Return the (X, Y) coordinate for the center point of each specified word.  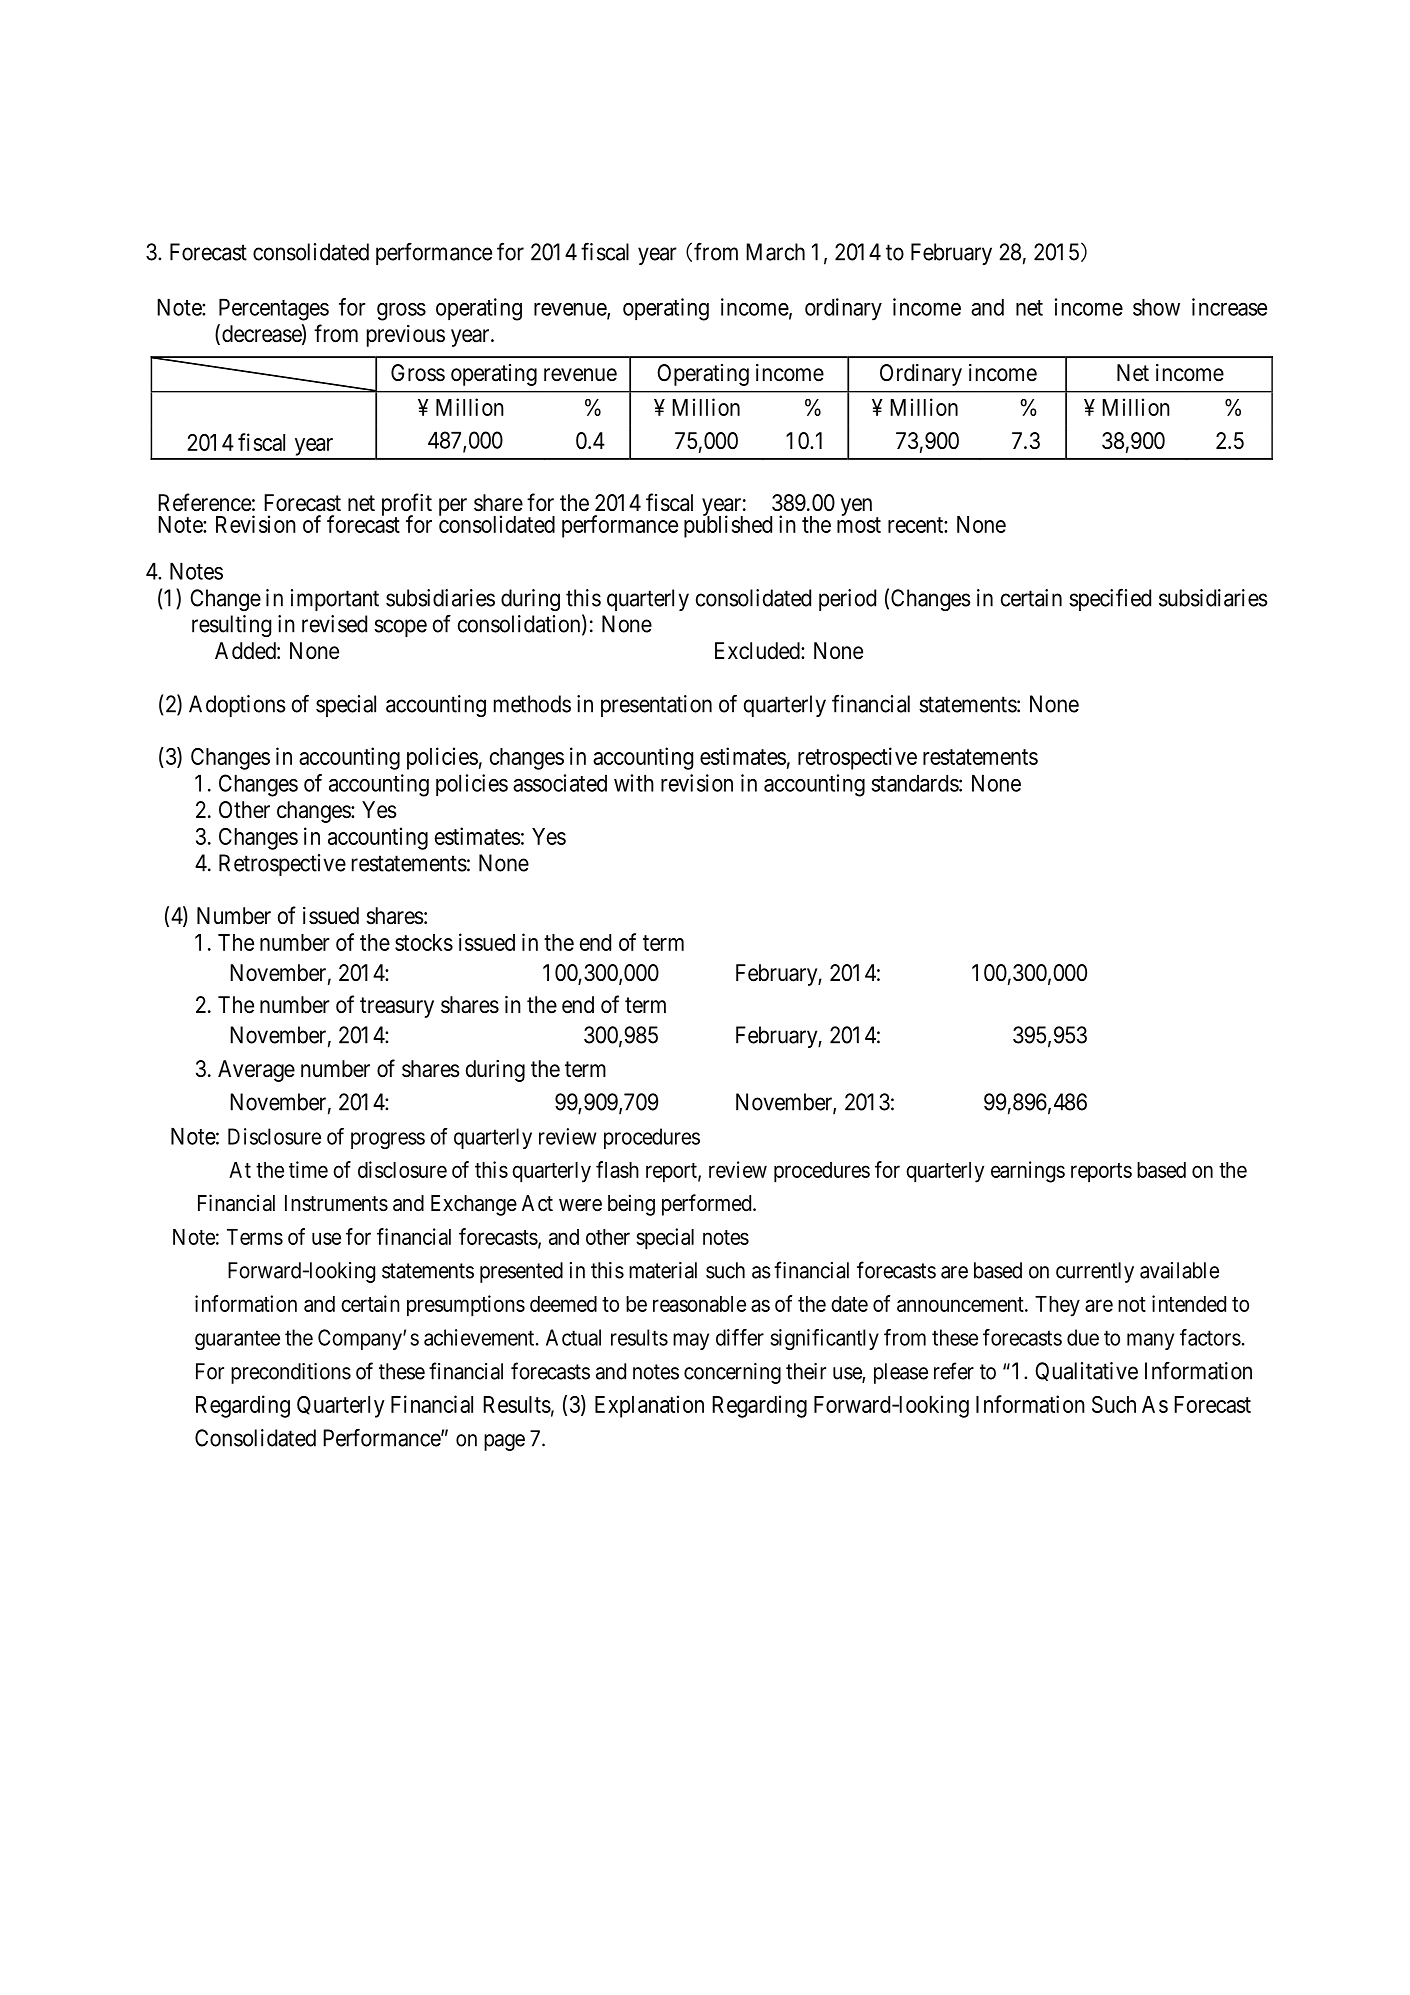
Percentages (274, 309)
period (847, 600)
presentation (656, 706)
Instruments (336, 1203)
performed (708, 1205)
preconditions (291, 1373)
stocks (424, 942)
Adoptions (237, 706)
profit (407, 505)
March (775, 252)
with (634, 783)
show (1156, 307)
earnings (1028, 1172)
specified (1110, 599)
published (728, 526)
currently (1095, 1272)
